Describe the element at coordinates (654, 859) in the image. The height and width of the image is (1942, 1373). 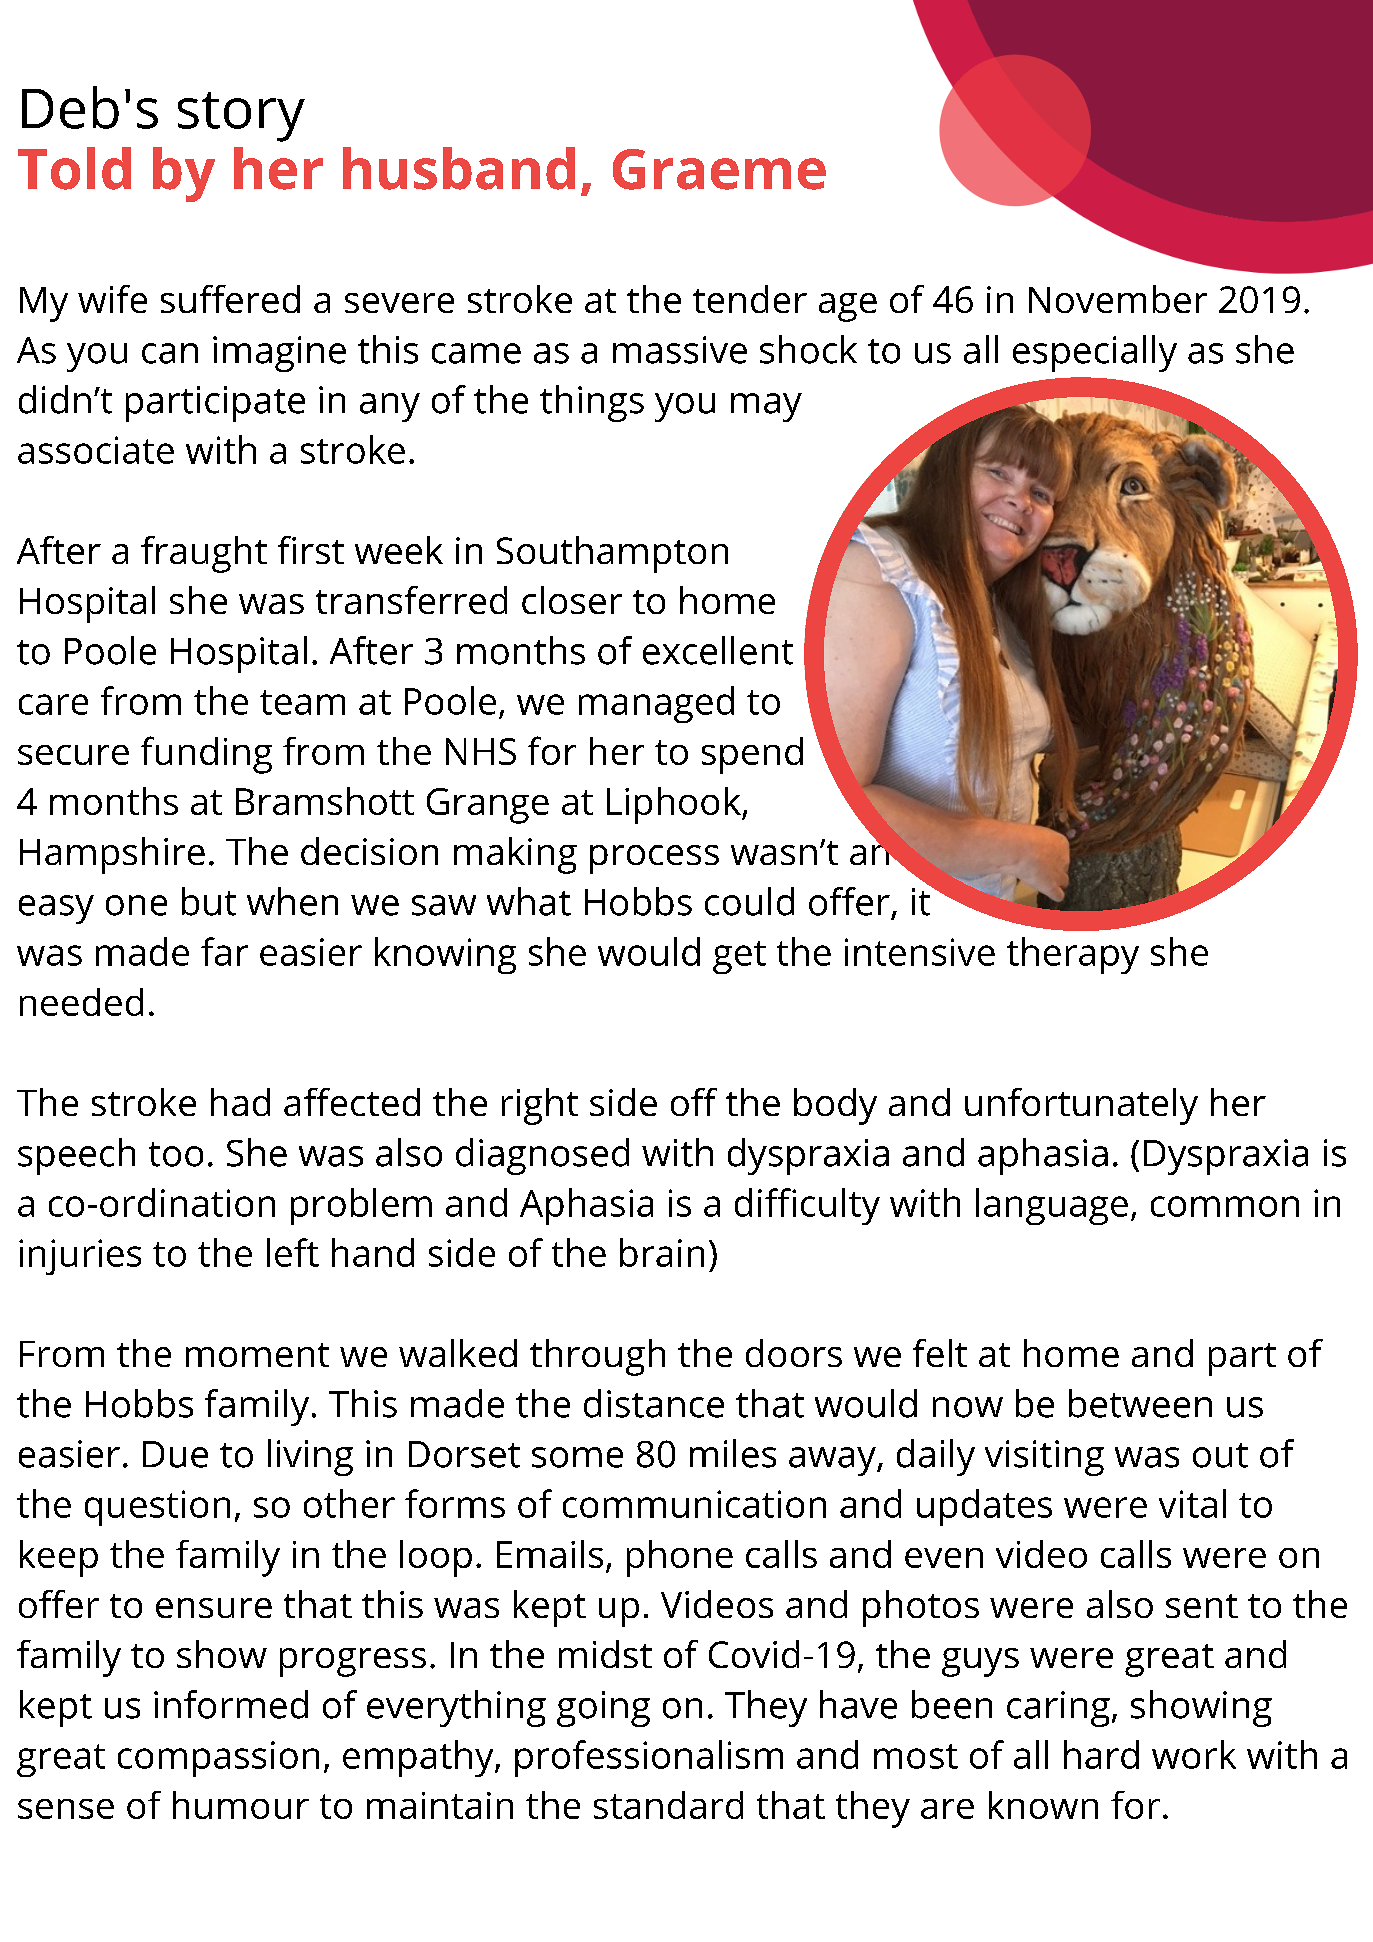
I see `process` at that location.
